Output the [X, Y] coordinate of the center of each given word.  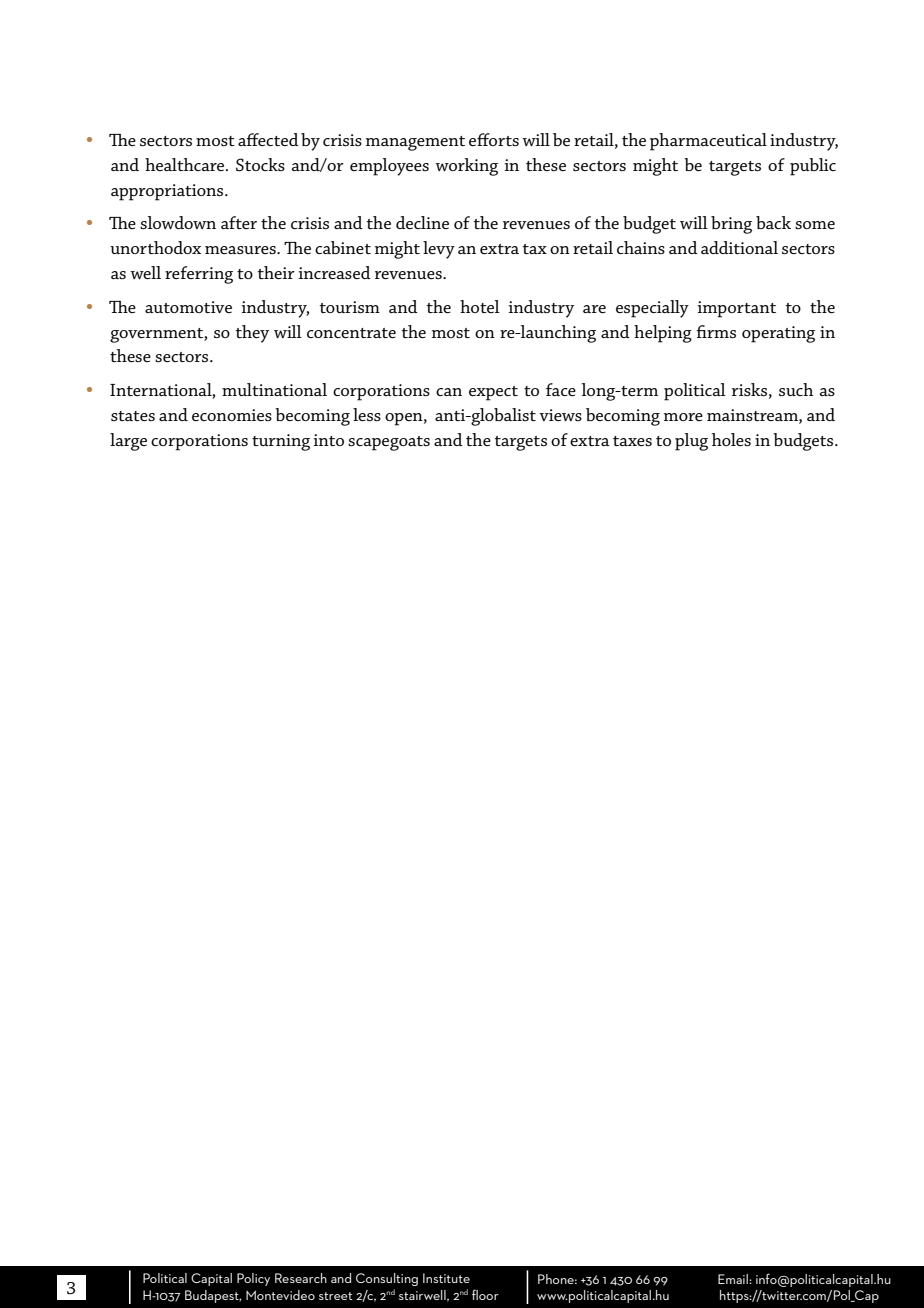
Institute [446, 1278]
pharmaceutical [708, 142]
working [466, 167]
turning [281, 442]
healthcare [186, 164]
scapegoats [389, 443]
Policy [253, 1279]
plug [691, 442]
